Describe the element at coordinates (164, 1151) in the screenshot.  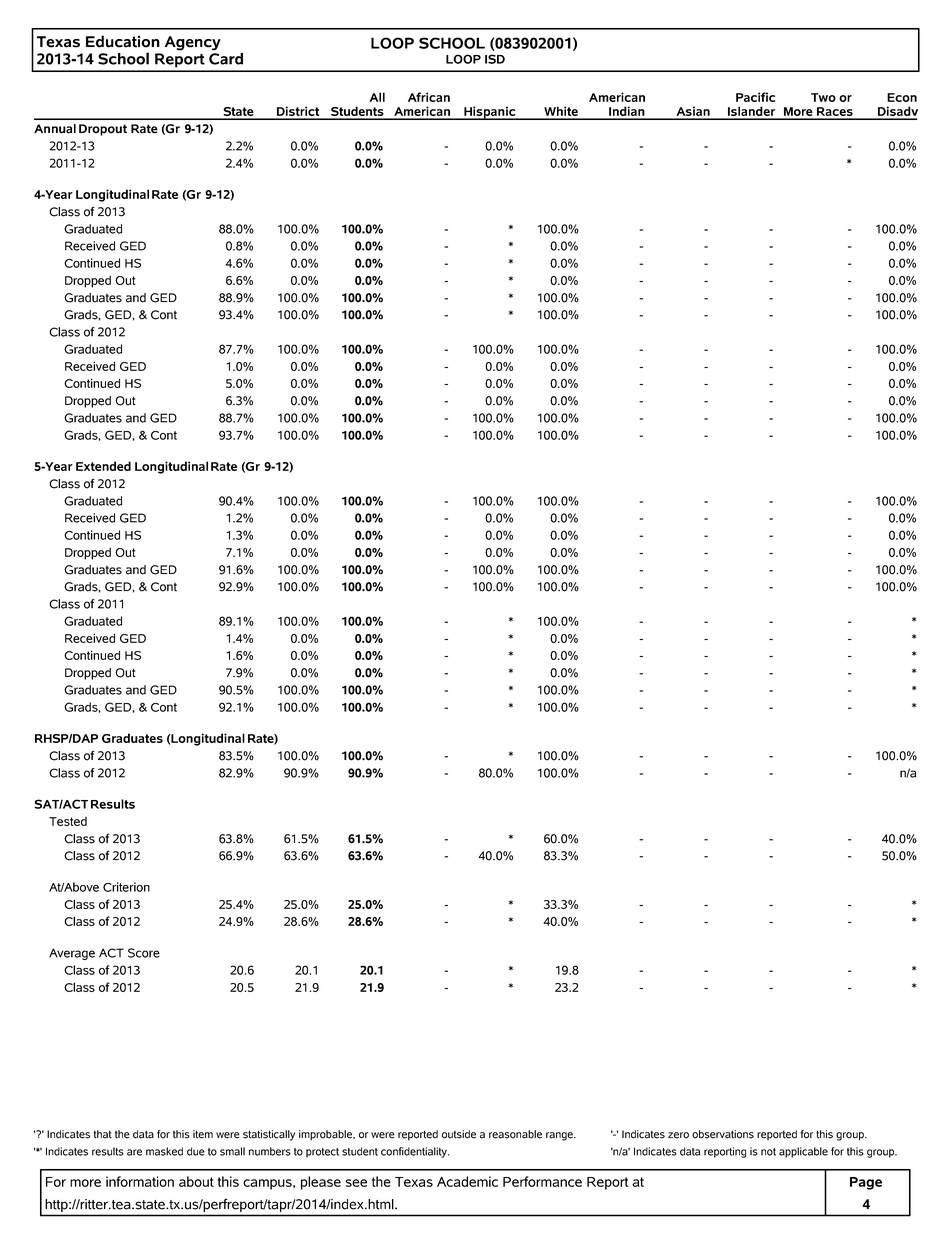
I see `masked` at that location.
